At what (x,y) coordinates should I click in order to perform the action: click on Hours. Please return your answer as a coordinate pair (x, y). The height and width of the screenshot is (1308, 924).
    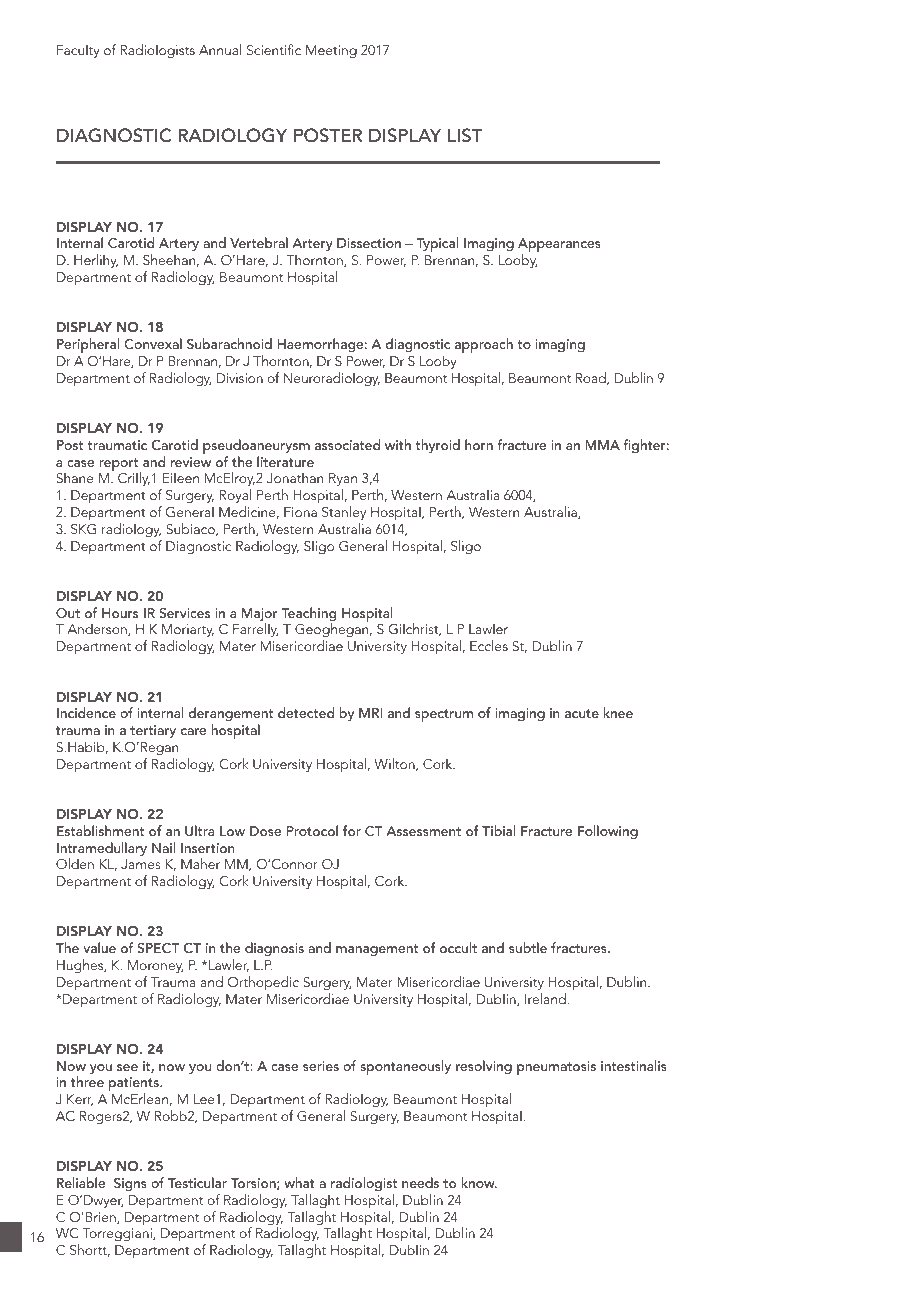
    Looking at the image, I should click on (120, 613).
